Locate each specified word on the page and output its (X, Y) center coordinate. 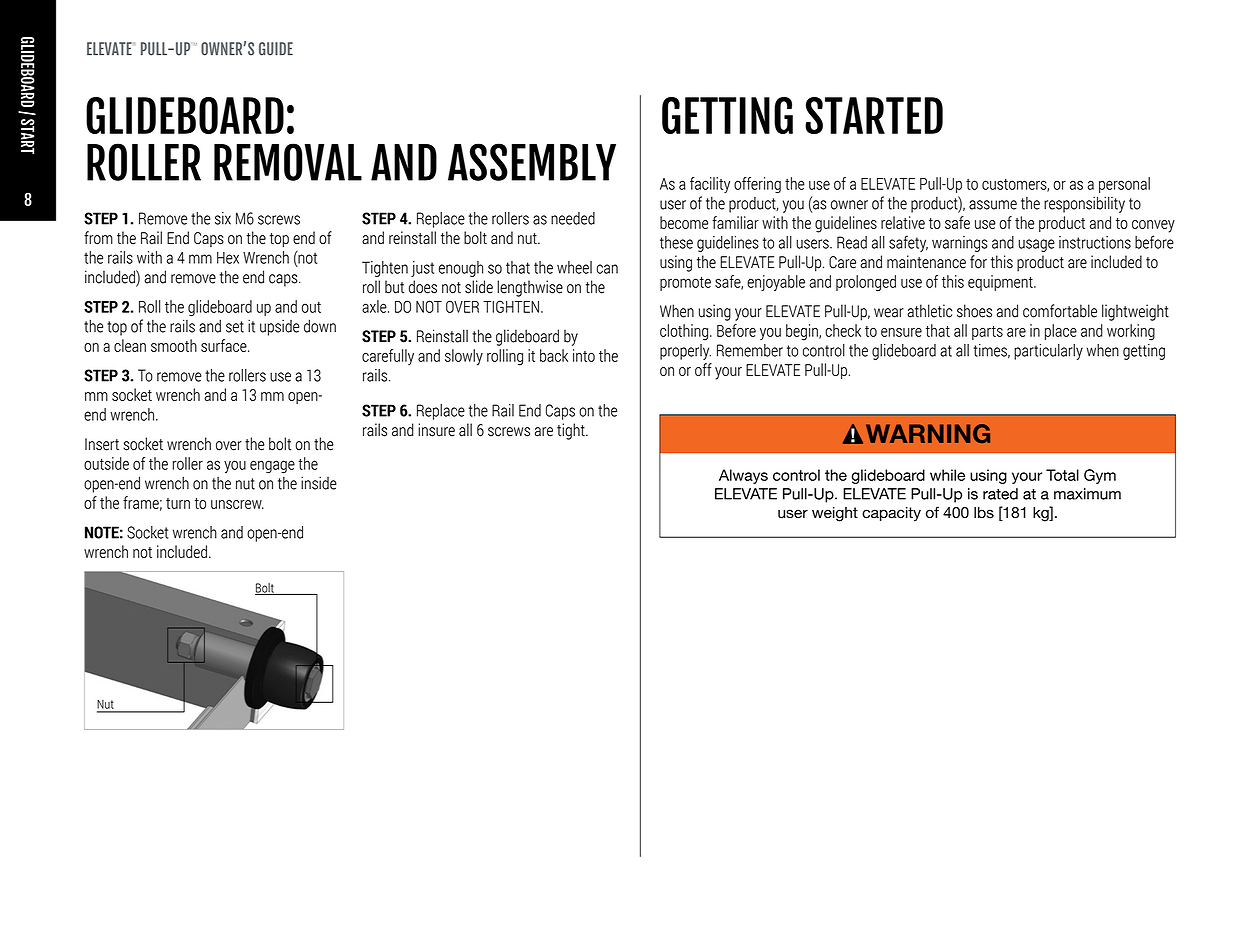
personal (1124, 185)
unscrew (237, 504)
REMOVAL (288, 162)
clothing (684, 332)
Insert (102, 444)
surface (225, 345)
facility (710, 185)
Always (743, 476)
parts (987, 333)
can (607, 269)
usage (1036, 245)
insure (436, 430)
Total (1062, 475)
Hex (228, 258)
